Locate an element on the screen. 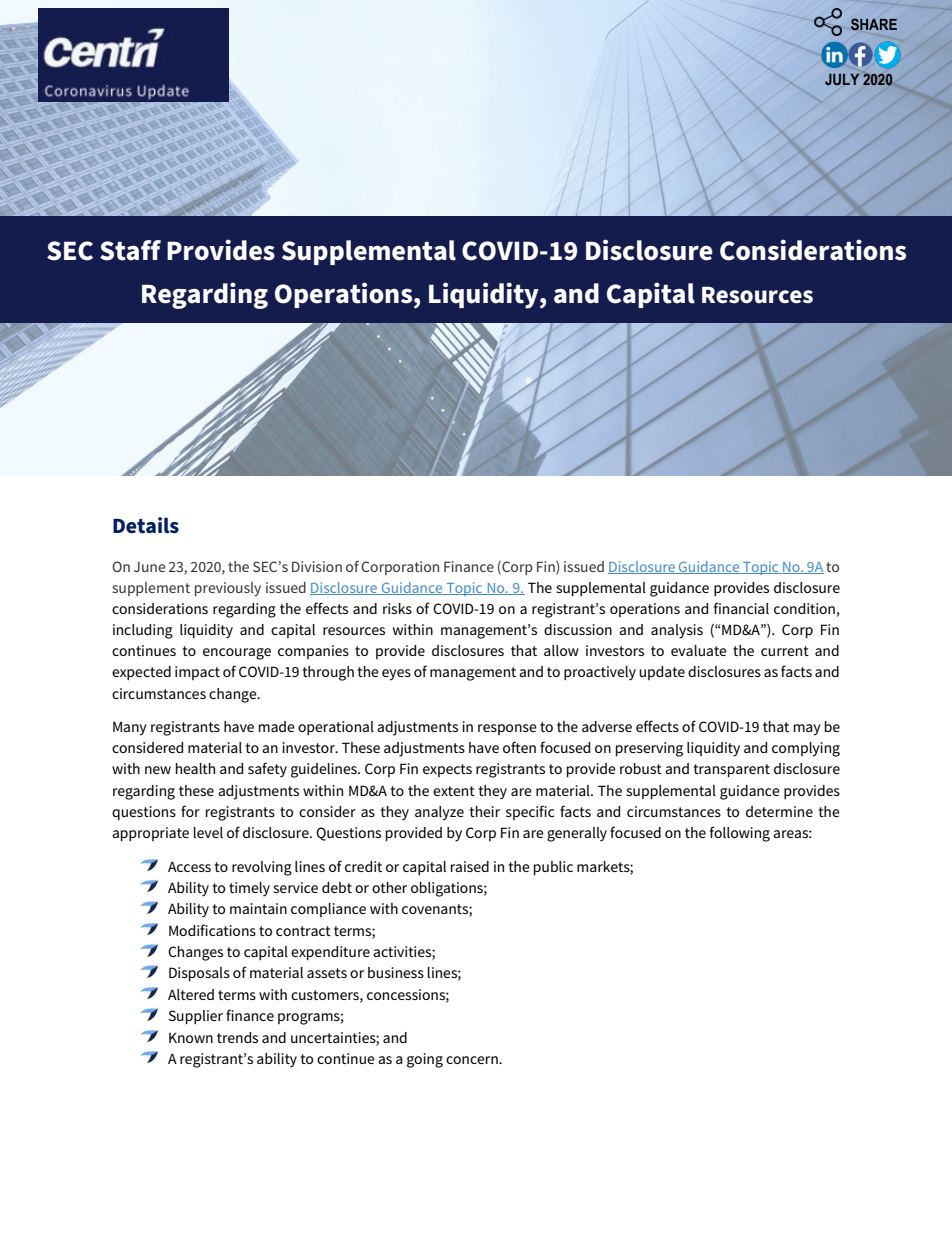 The image size is (952, 1233). concern is located at coordinates (473, 1060).
